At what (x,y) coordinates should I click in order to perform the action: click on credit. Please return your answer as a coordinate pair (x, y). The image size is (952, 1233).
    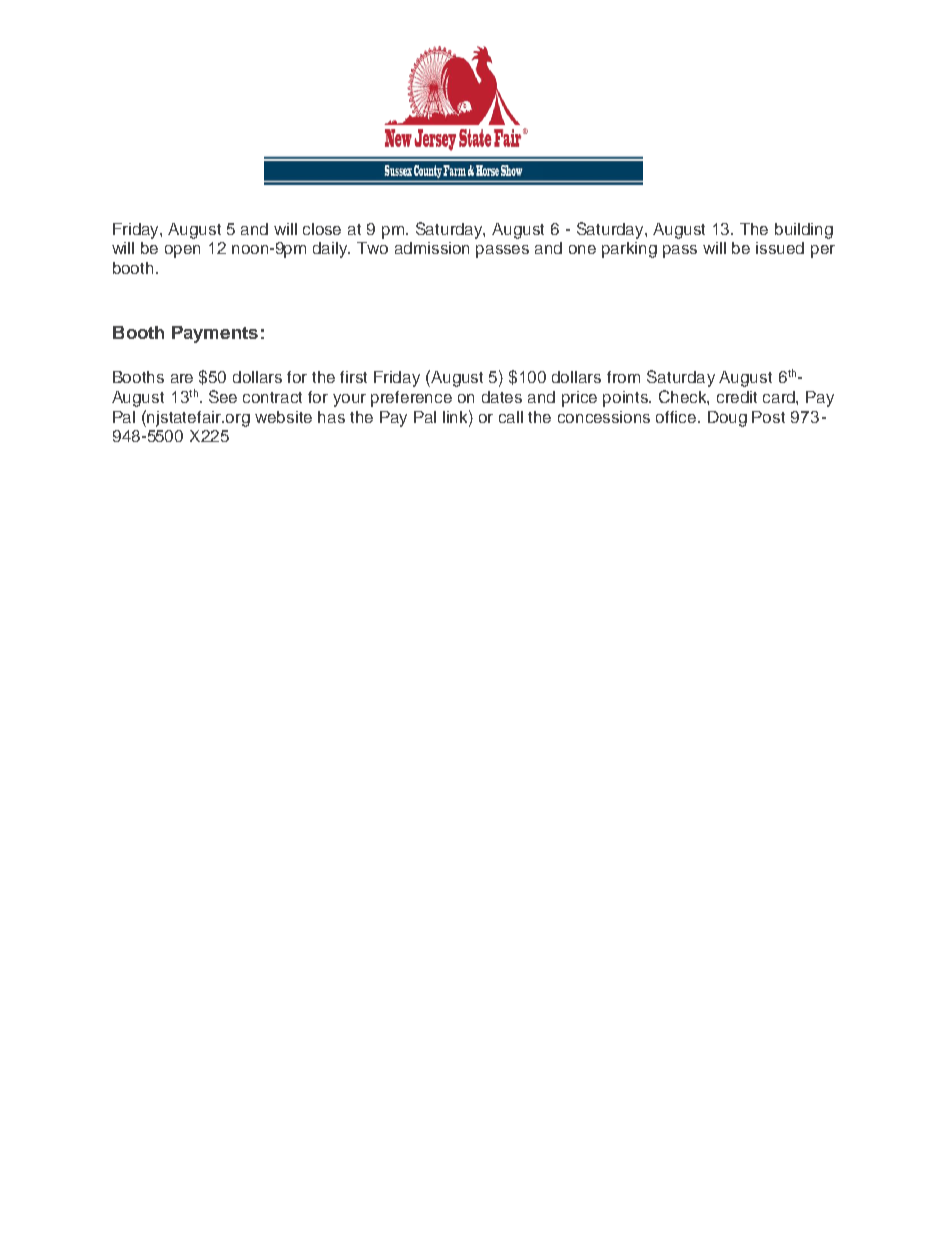
    Looking at the image, I should click on (737, 397).
